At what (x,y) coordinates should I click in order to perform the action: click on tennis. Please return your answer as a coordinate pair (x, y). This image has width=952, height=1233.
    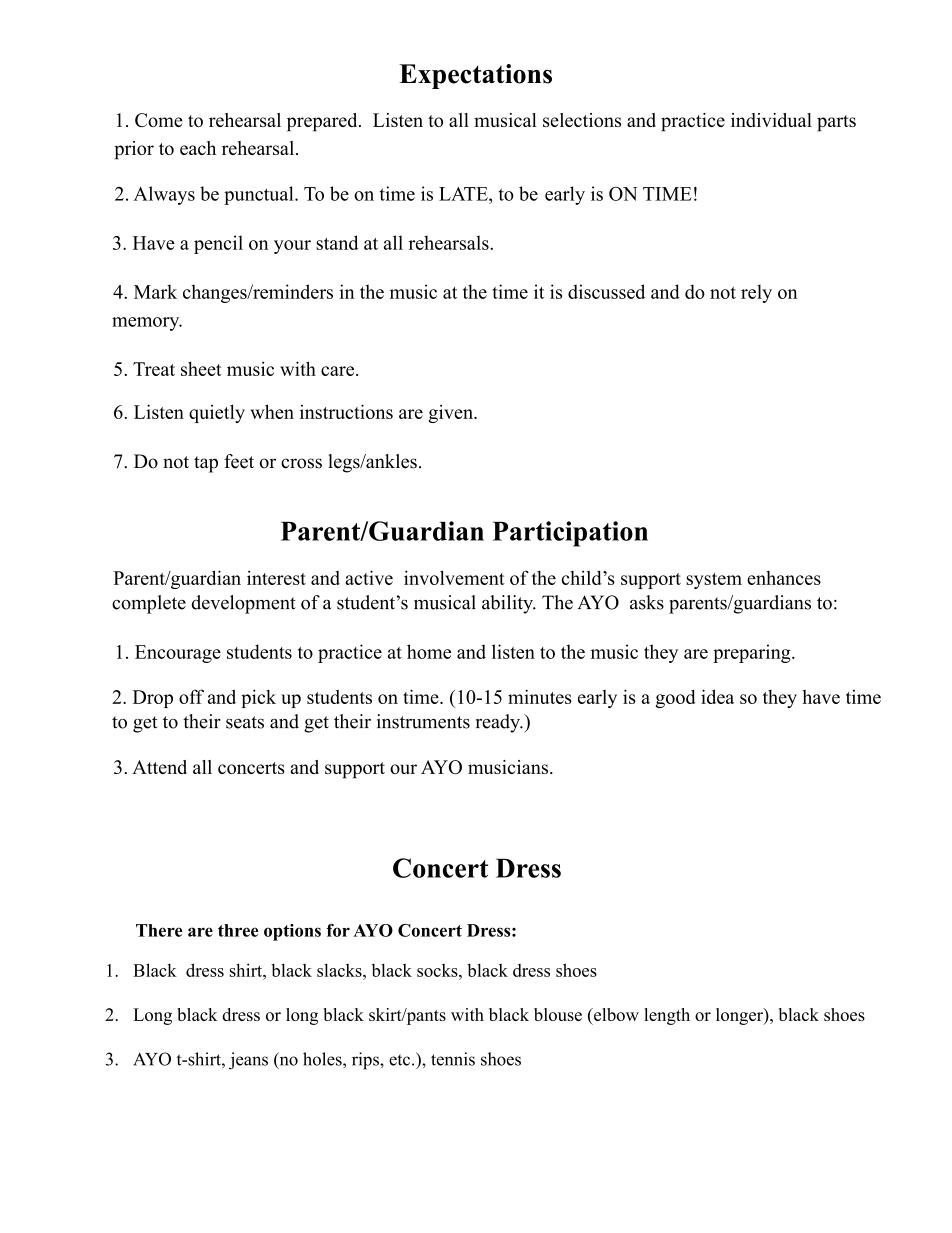
    Looking at the image, I should click on (453, 1059).
